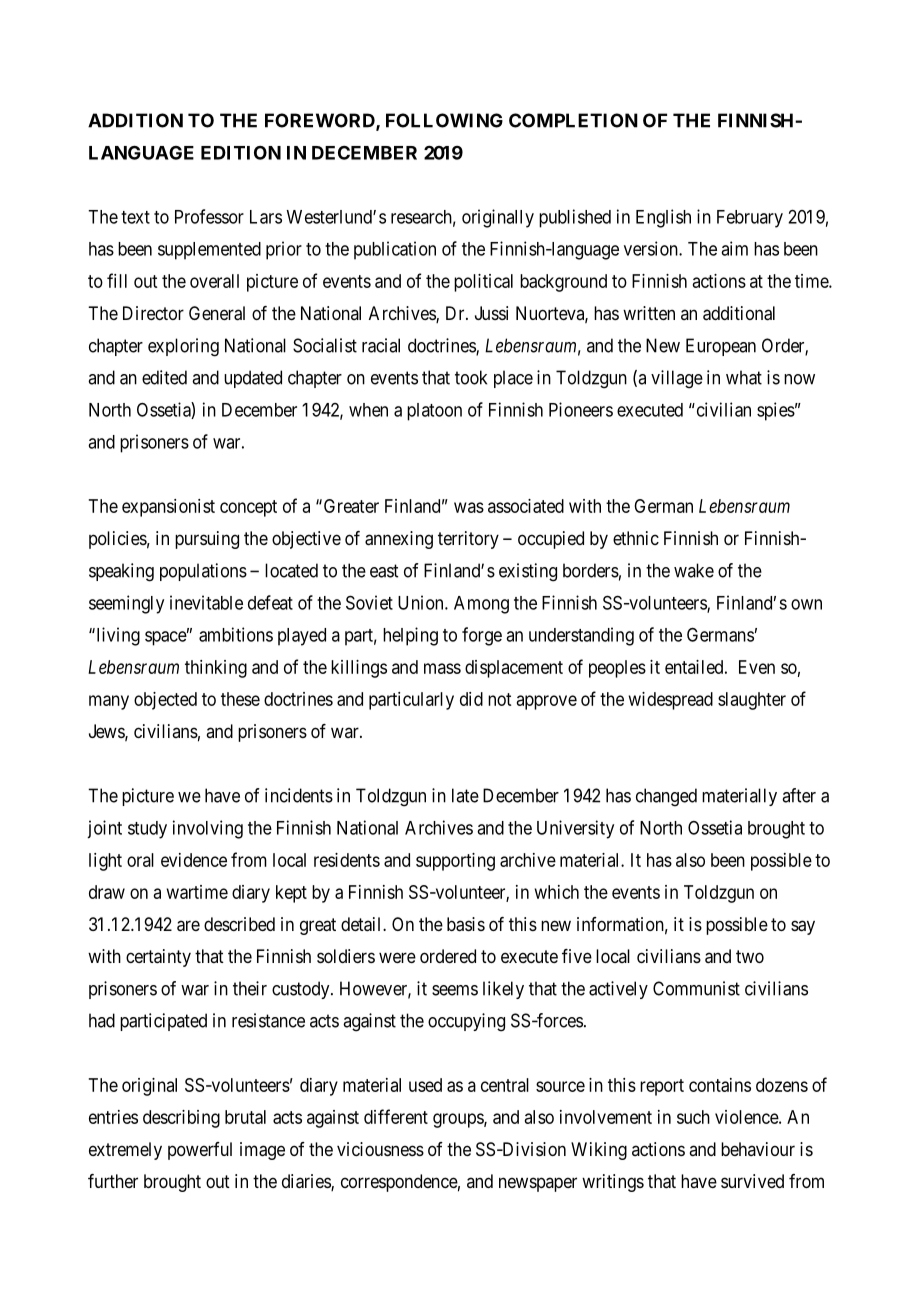  What do you see at coordinates (442, 668) in the screenshot?
I see `mass` at bounding box center [442, 668].
